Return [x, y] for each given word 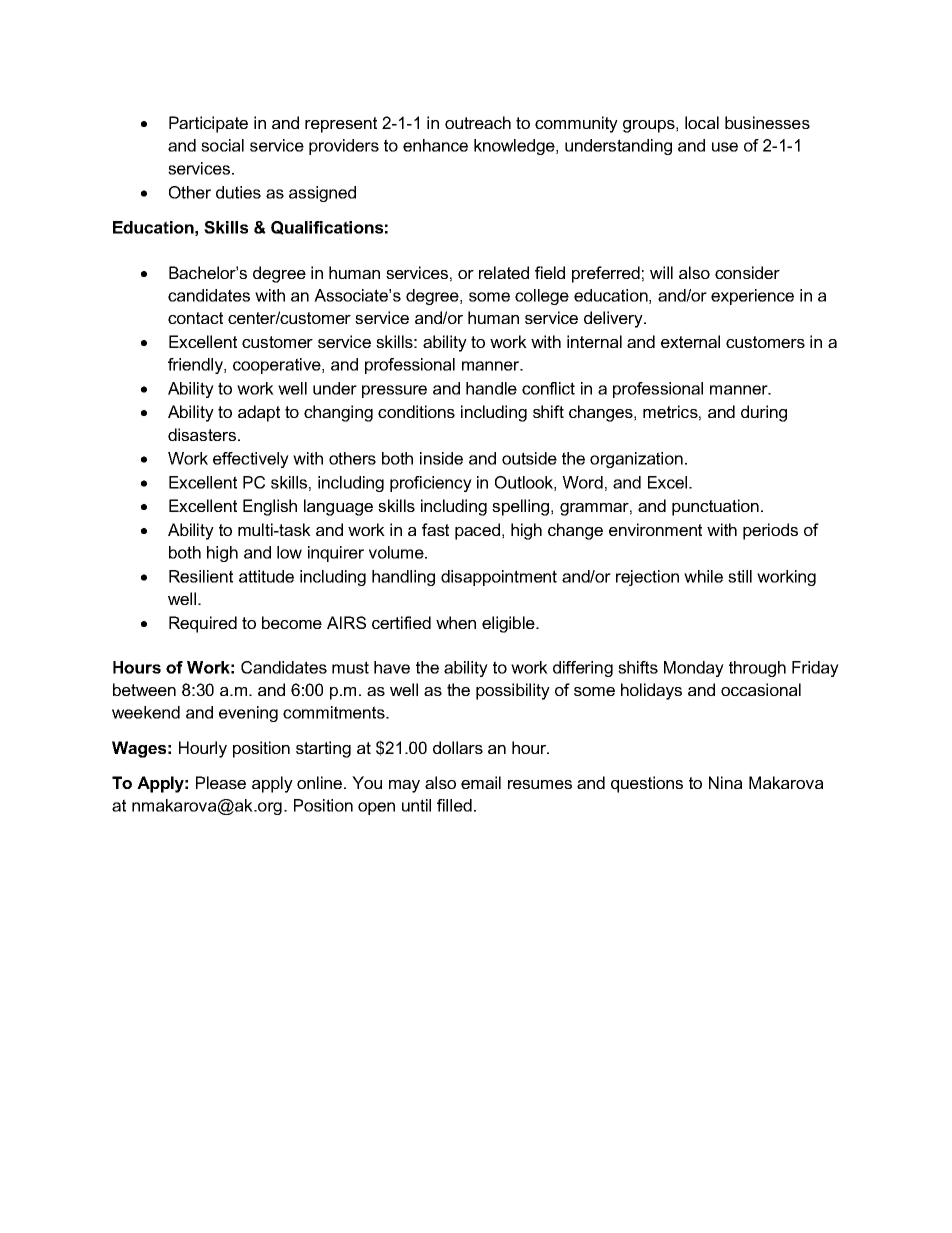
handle [491, 388]
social [222, 145]
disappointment [499, 578]
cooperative [278, 366]
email [481, 782]
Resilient [201, 576]
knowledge [515, 147]
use [725, 147]
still [740, 576]
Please [221, 782]
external [690, 341]
